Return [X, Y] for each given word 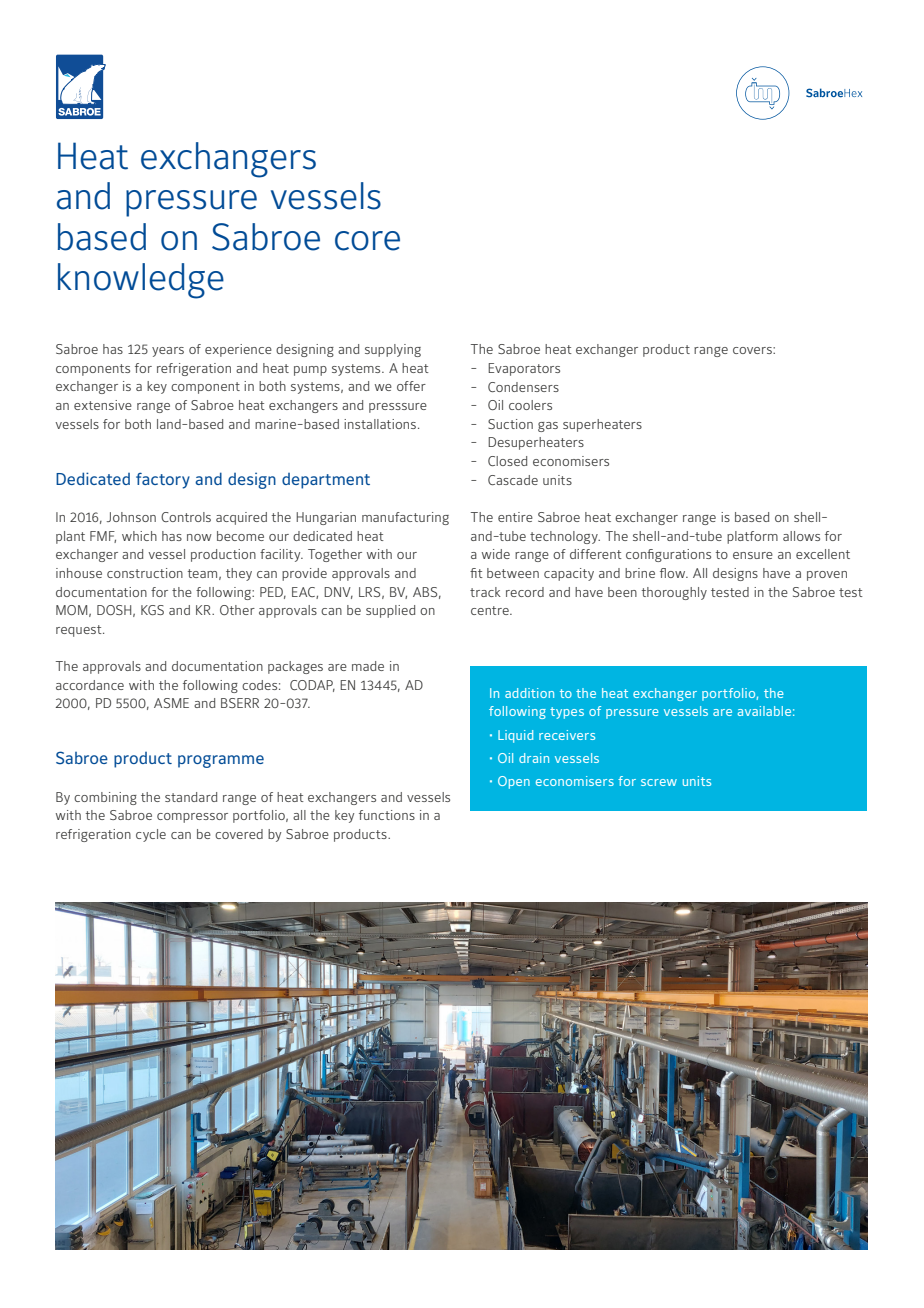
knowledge [141, 281]
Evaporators [524, 369]
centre [491, 610]
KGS [152, 610]
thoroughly [674, 593]
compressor [192, 818]
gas [548, 427]
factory [163, 480]
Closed [507, 461]
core [367, 241]
